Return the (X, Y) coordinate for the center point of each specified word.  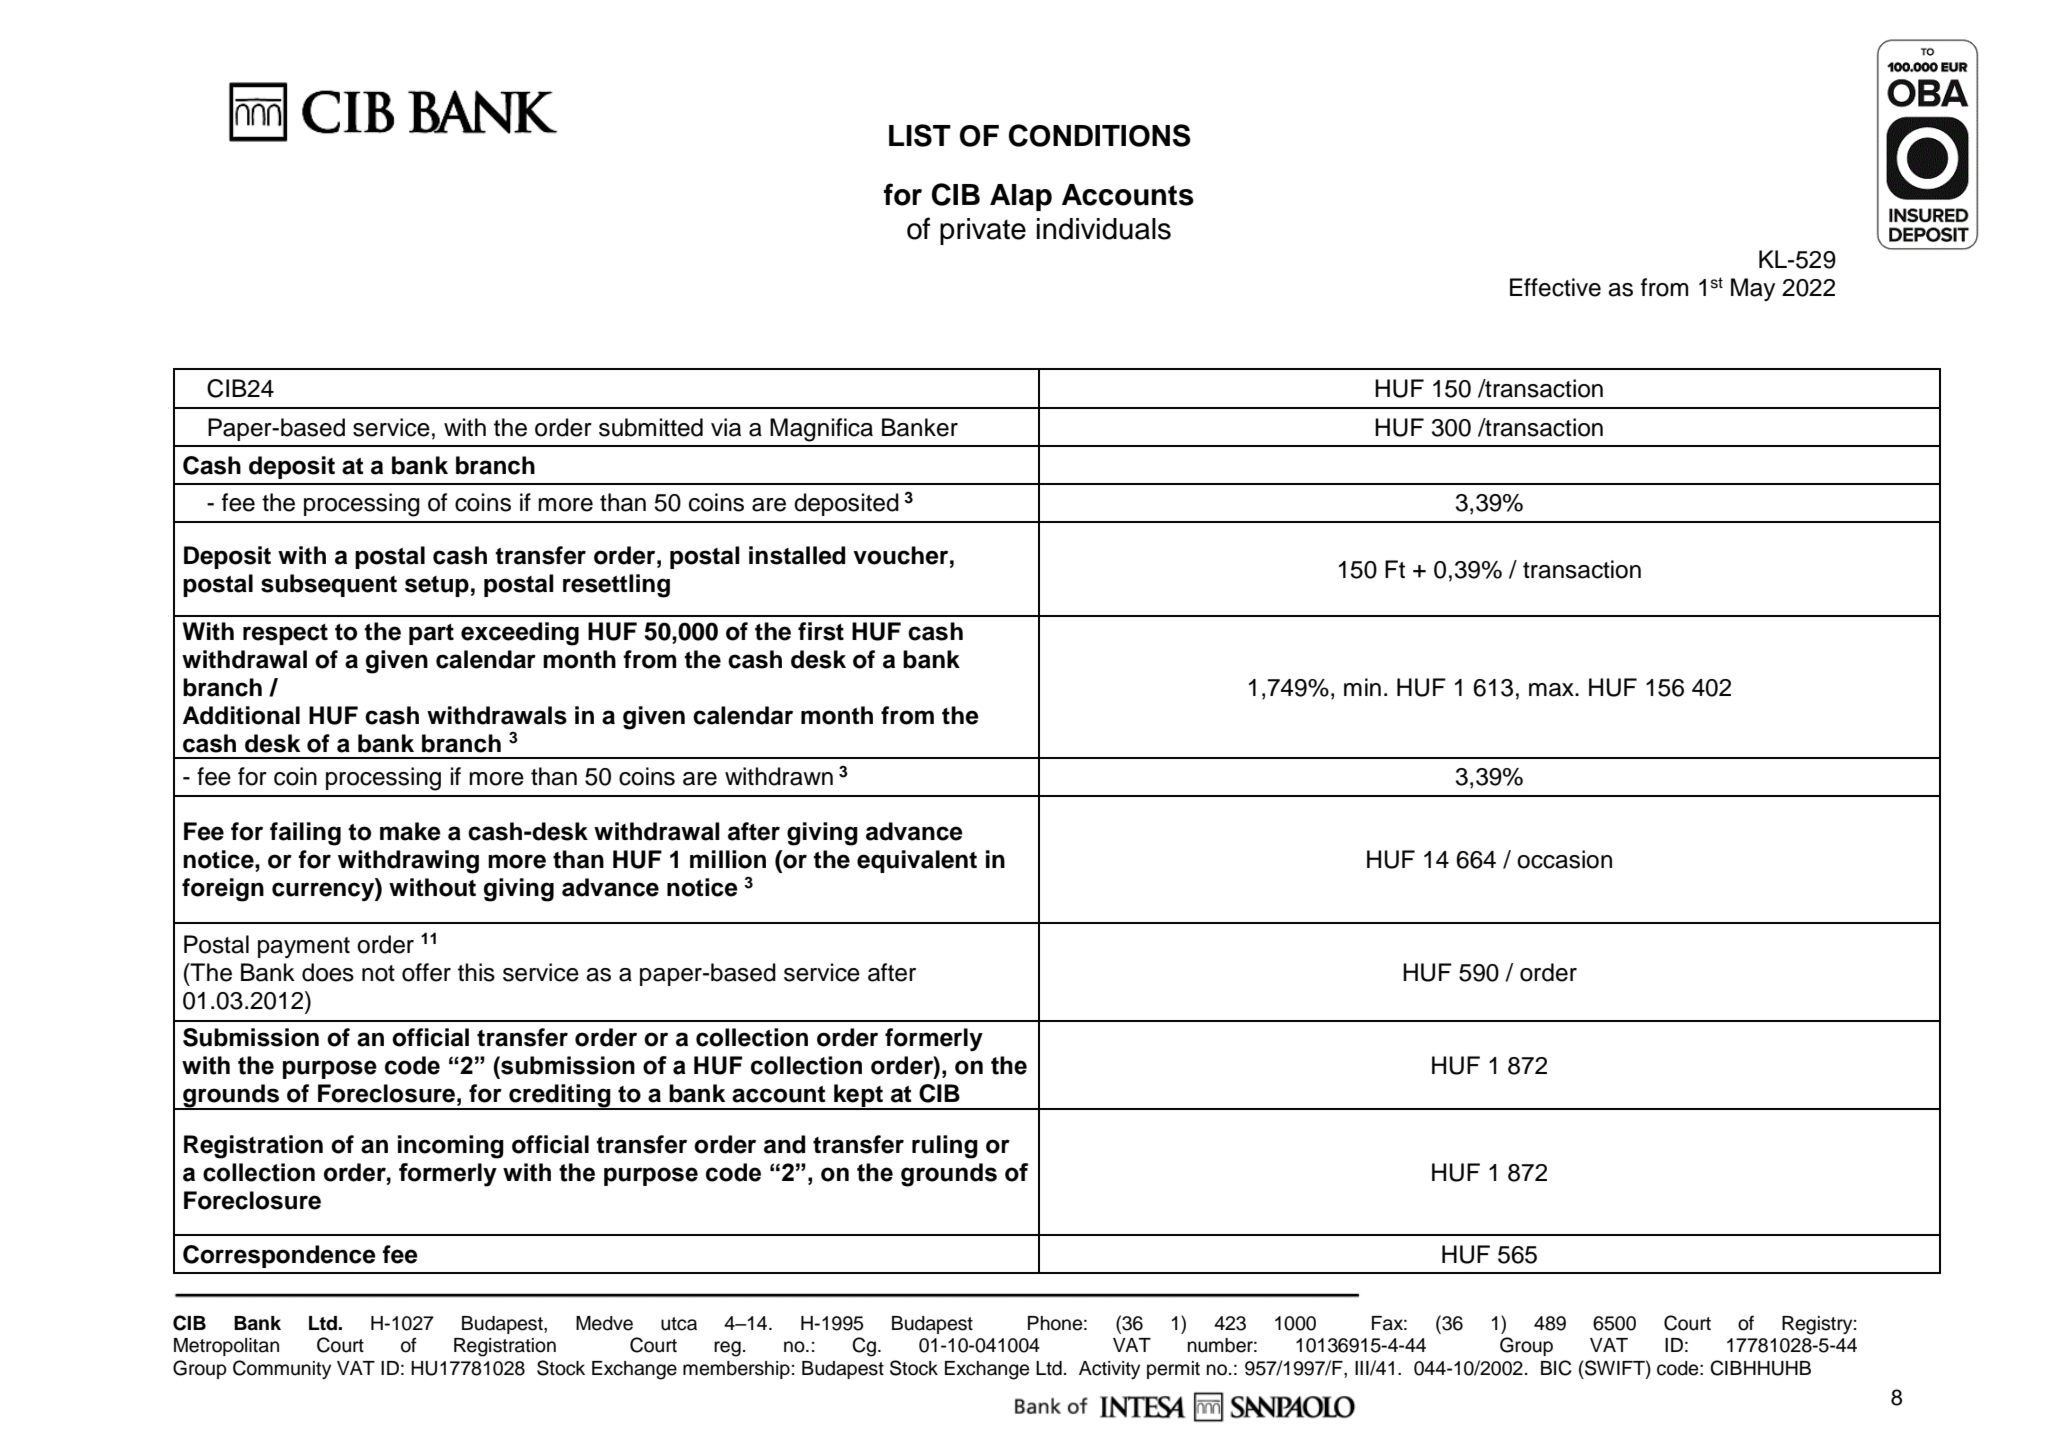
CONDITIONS (1099, 135)
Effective (1555, 287)
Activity (1109, 1370)
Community (282, 1369)
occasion (1564, 859)
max (1552, 690)
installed (797, 555)
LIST (920, 135)
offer (426, 972)
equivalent (917, 861)
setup (437, 586)
